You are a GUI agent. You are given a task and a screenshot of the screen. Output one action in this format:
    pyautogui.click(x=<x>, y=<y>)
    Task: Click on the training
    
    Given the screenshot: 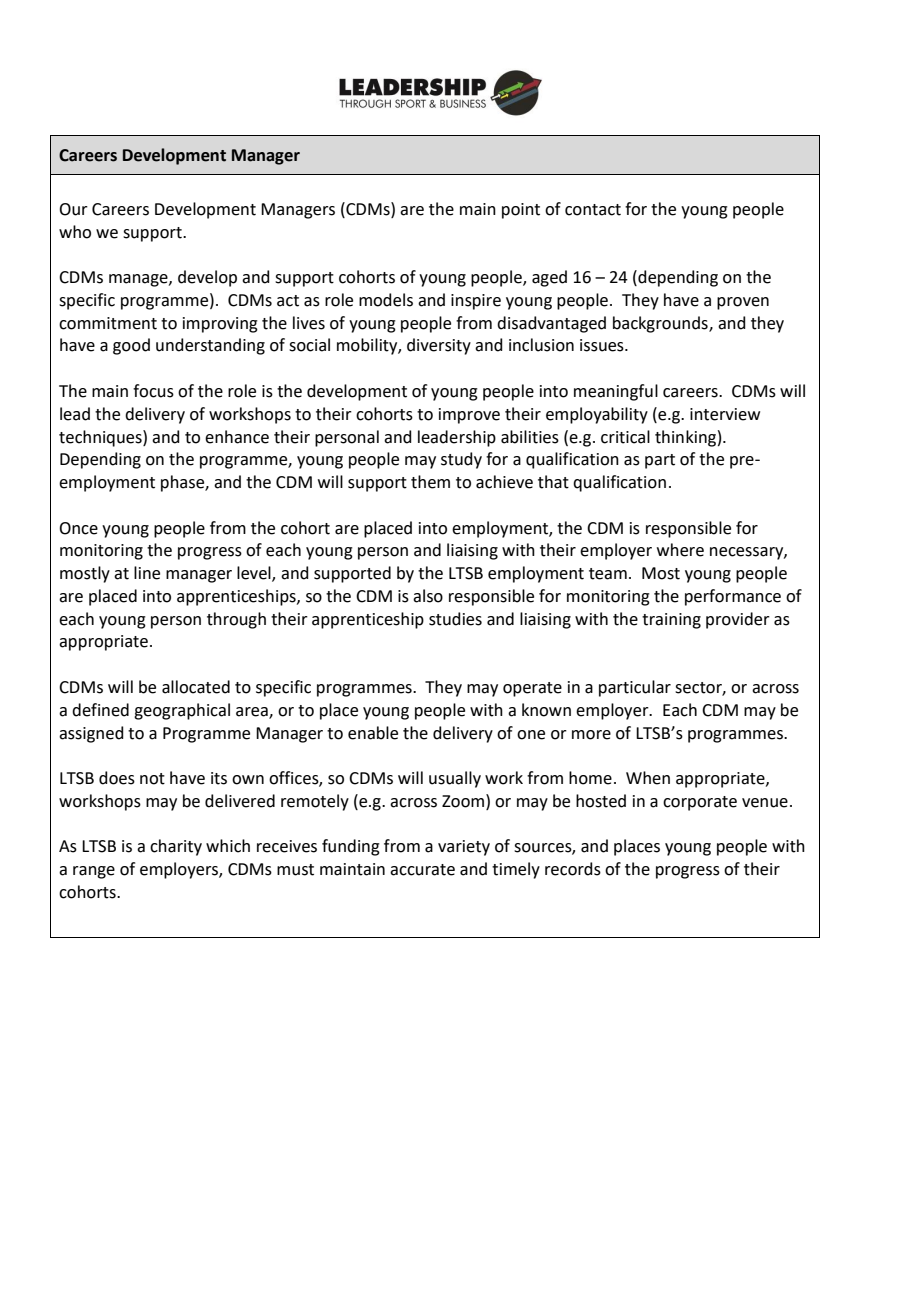 What is the action you would take?
    pyautogui.click(x=671, y=621)
